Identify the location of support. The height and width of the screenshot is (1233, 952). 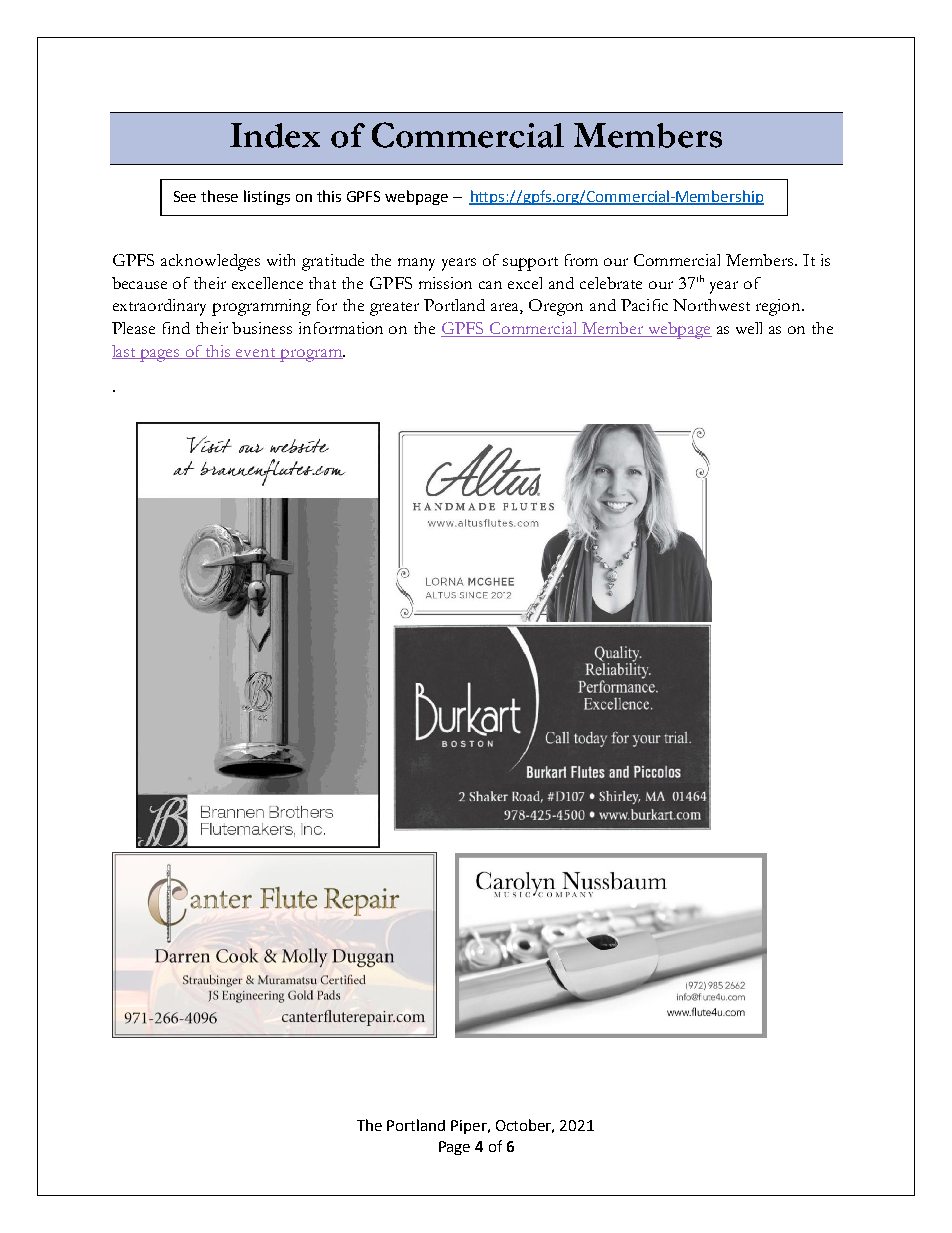
(530, 264).
